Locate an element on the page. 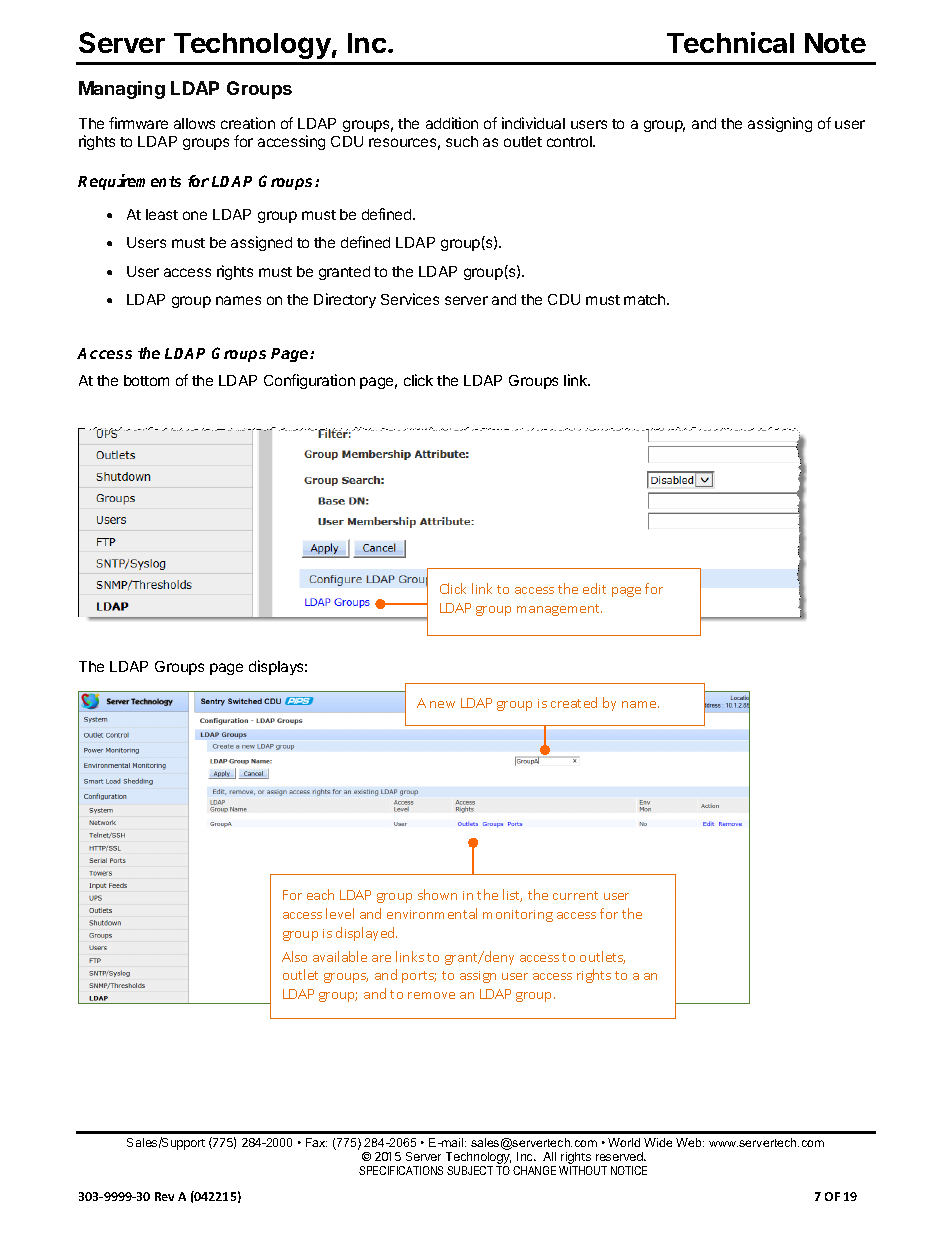 The width and height of the image is (952, 1233). list is located at coordinates (512, 895).
